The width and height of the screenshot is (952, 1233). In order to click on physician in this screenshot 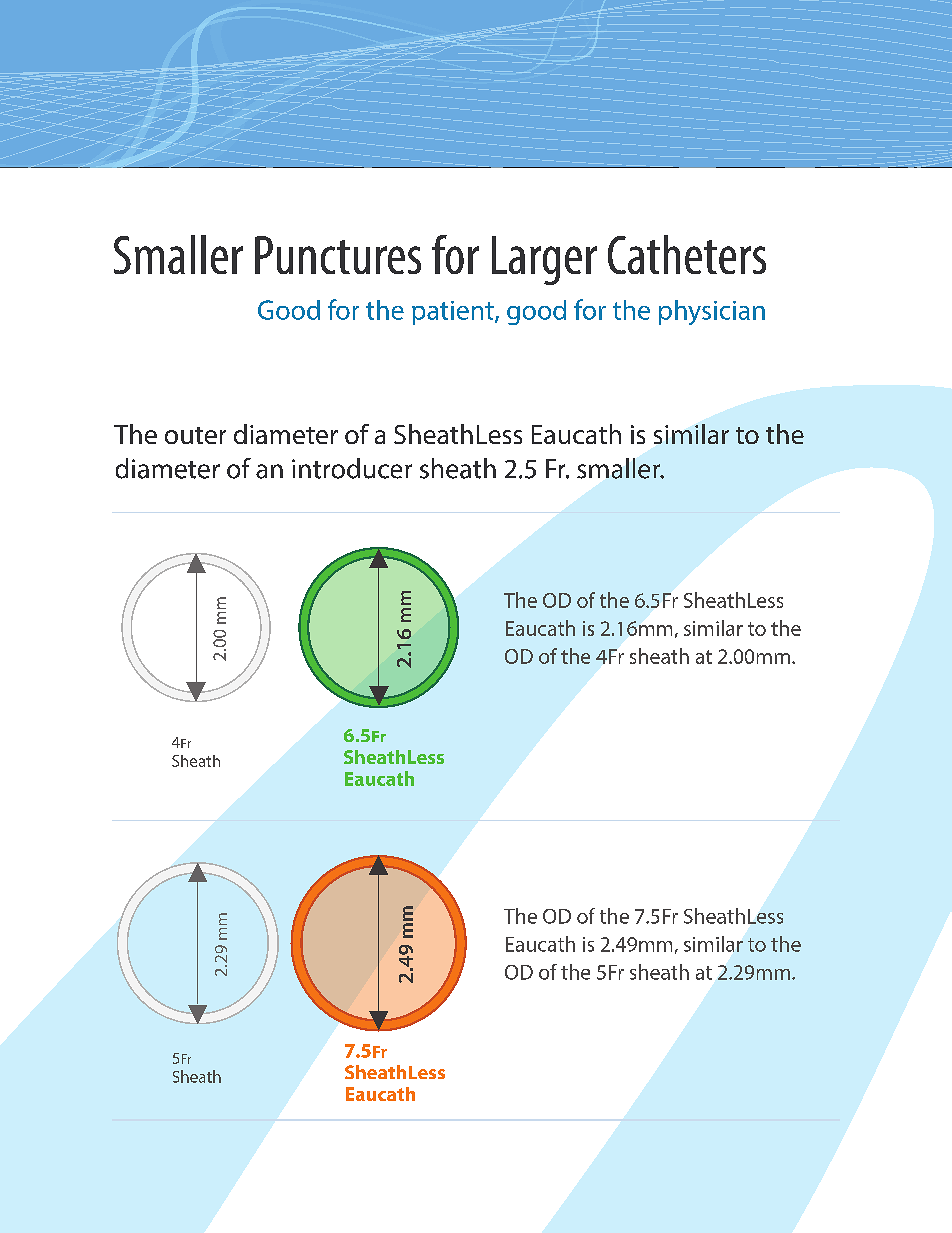, I will do `click(712, 312)`.
